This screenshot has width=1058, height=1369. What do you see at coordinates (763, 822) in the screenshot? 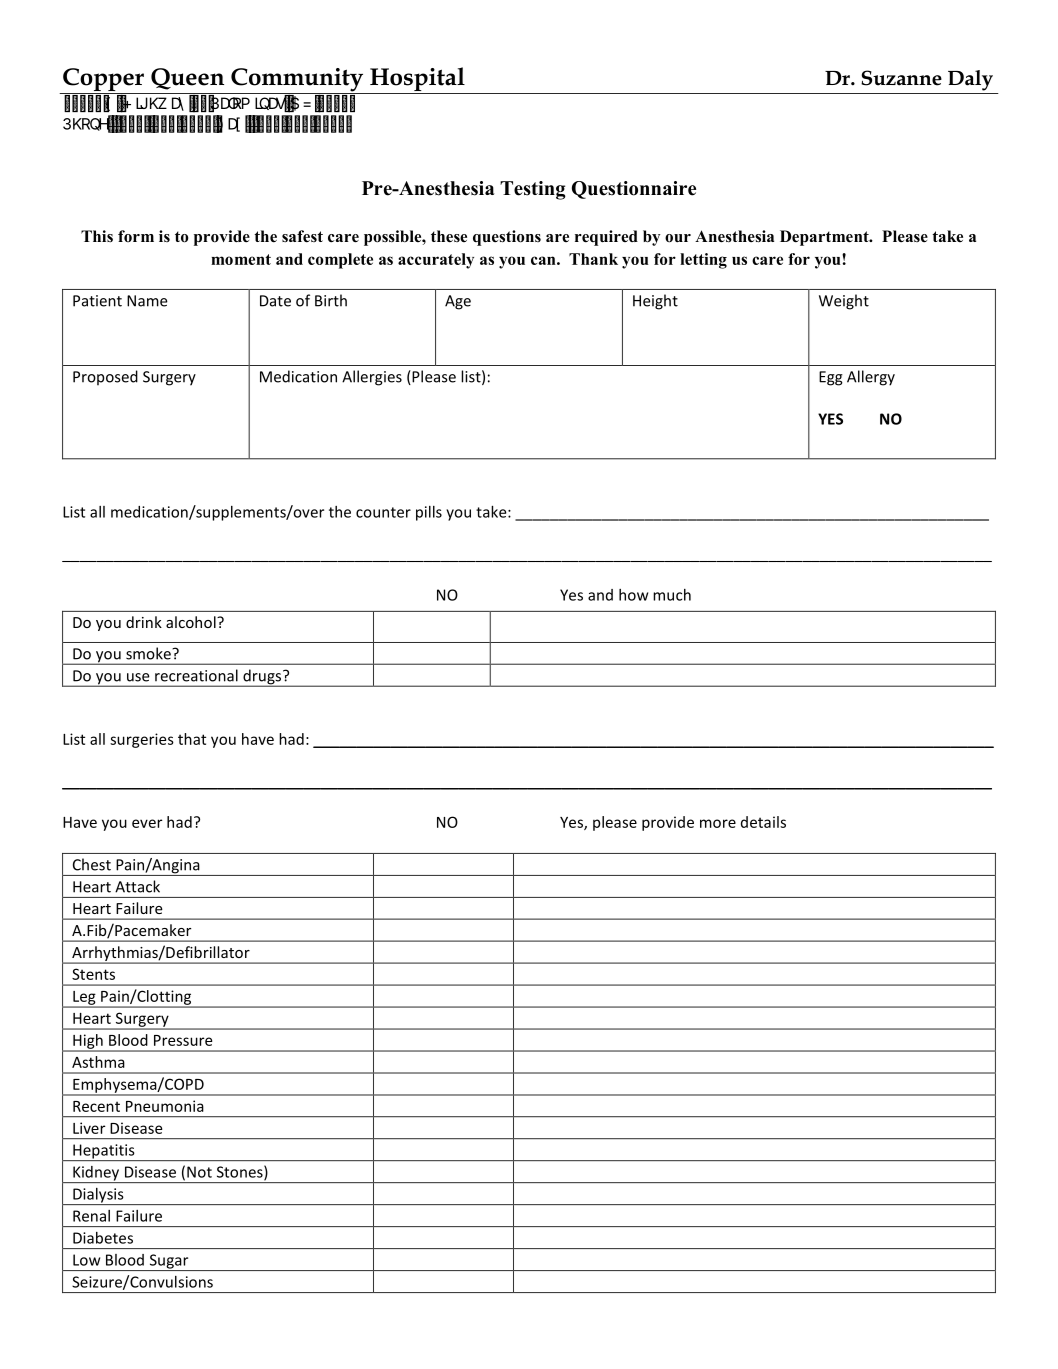
I see `details` at bounding box center [763, 822].
